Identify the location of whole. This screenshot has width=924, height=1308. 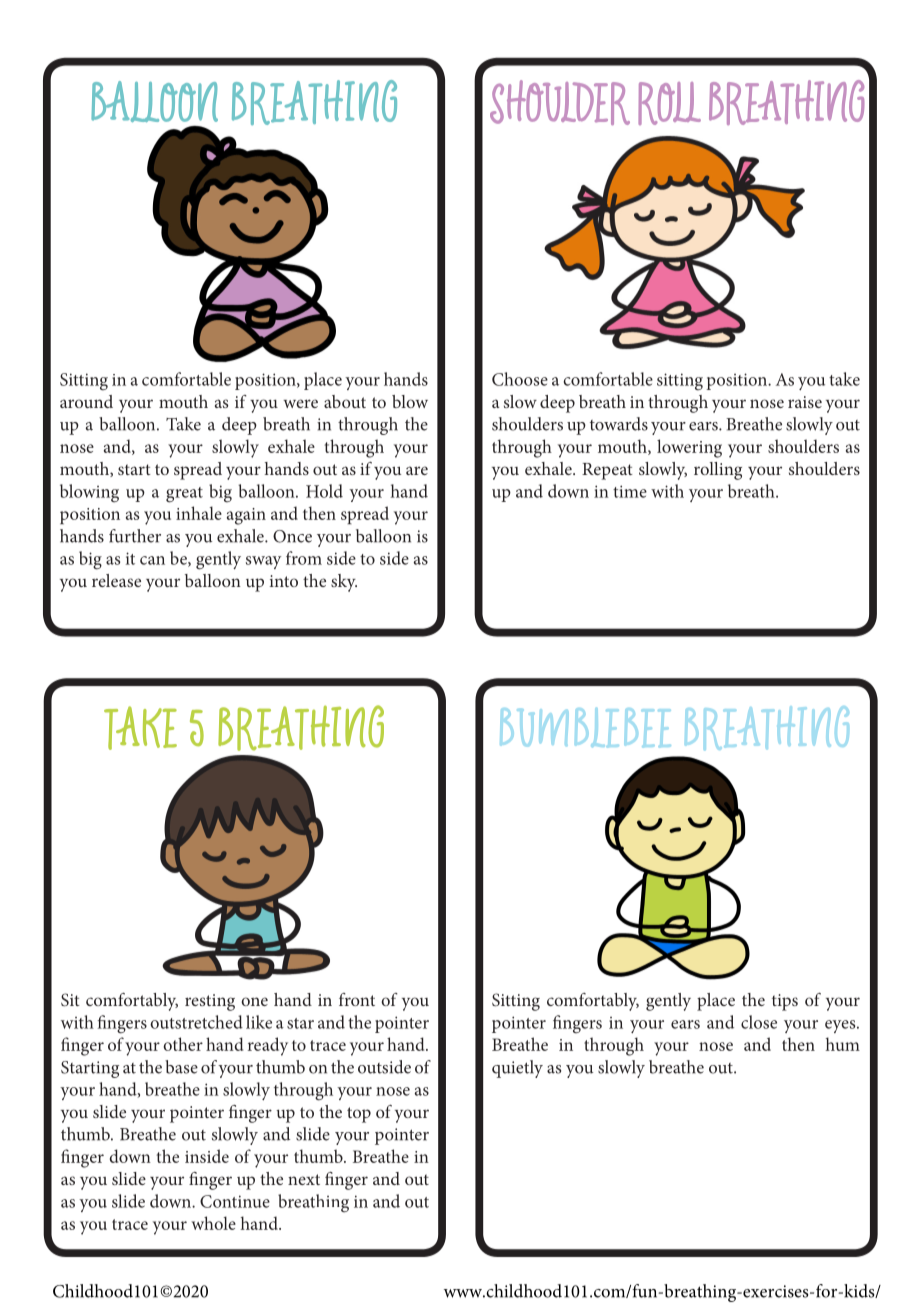
(213, 1223).
